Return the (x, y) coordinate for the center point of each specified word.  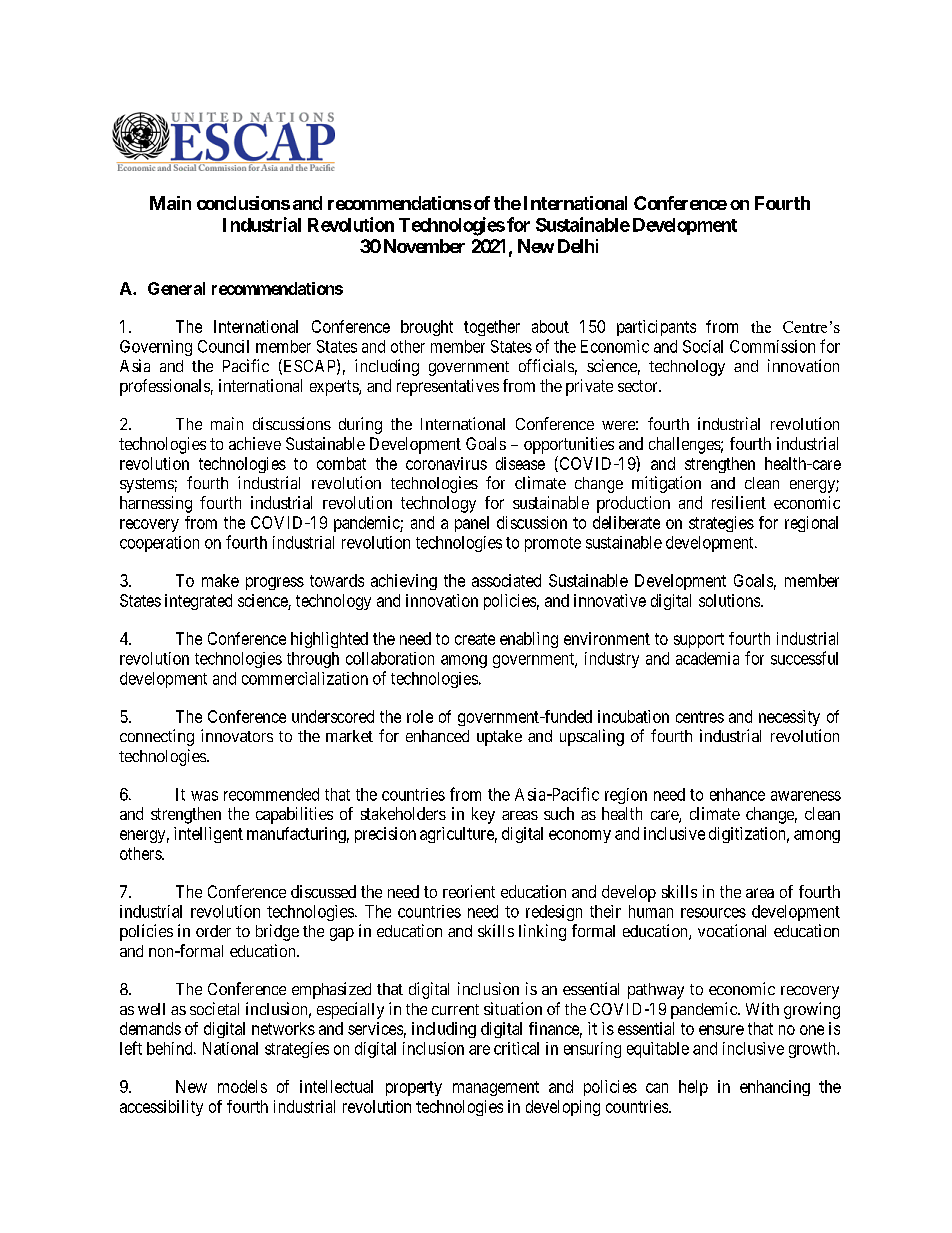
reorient (469, 891)
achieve (255, 443)
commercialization (305, 678)
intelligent (208, 835)
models (242, 1086)
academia (707, 658)
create (475, 639)
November (424, 246)
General (176, 288)
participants (656, 328)
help (693, 1088)
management (496, 1088)
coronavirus (446, 463)
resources (713, 913)
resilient (739, 502)
